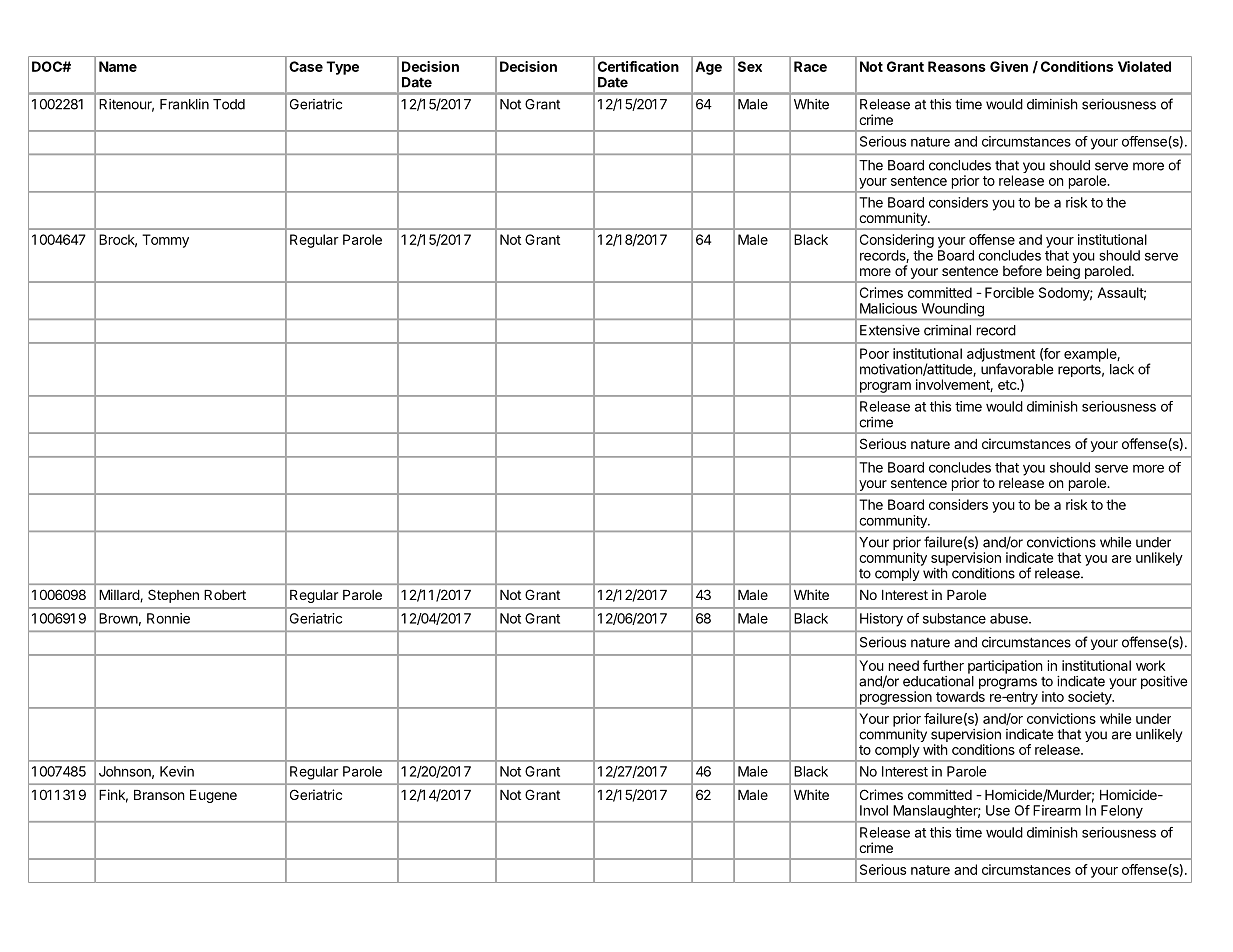  I want to click on Given, so click(1009, 66).
